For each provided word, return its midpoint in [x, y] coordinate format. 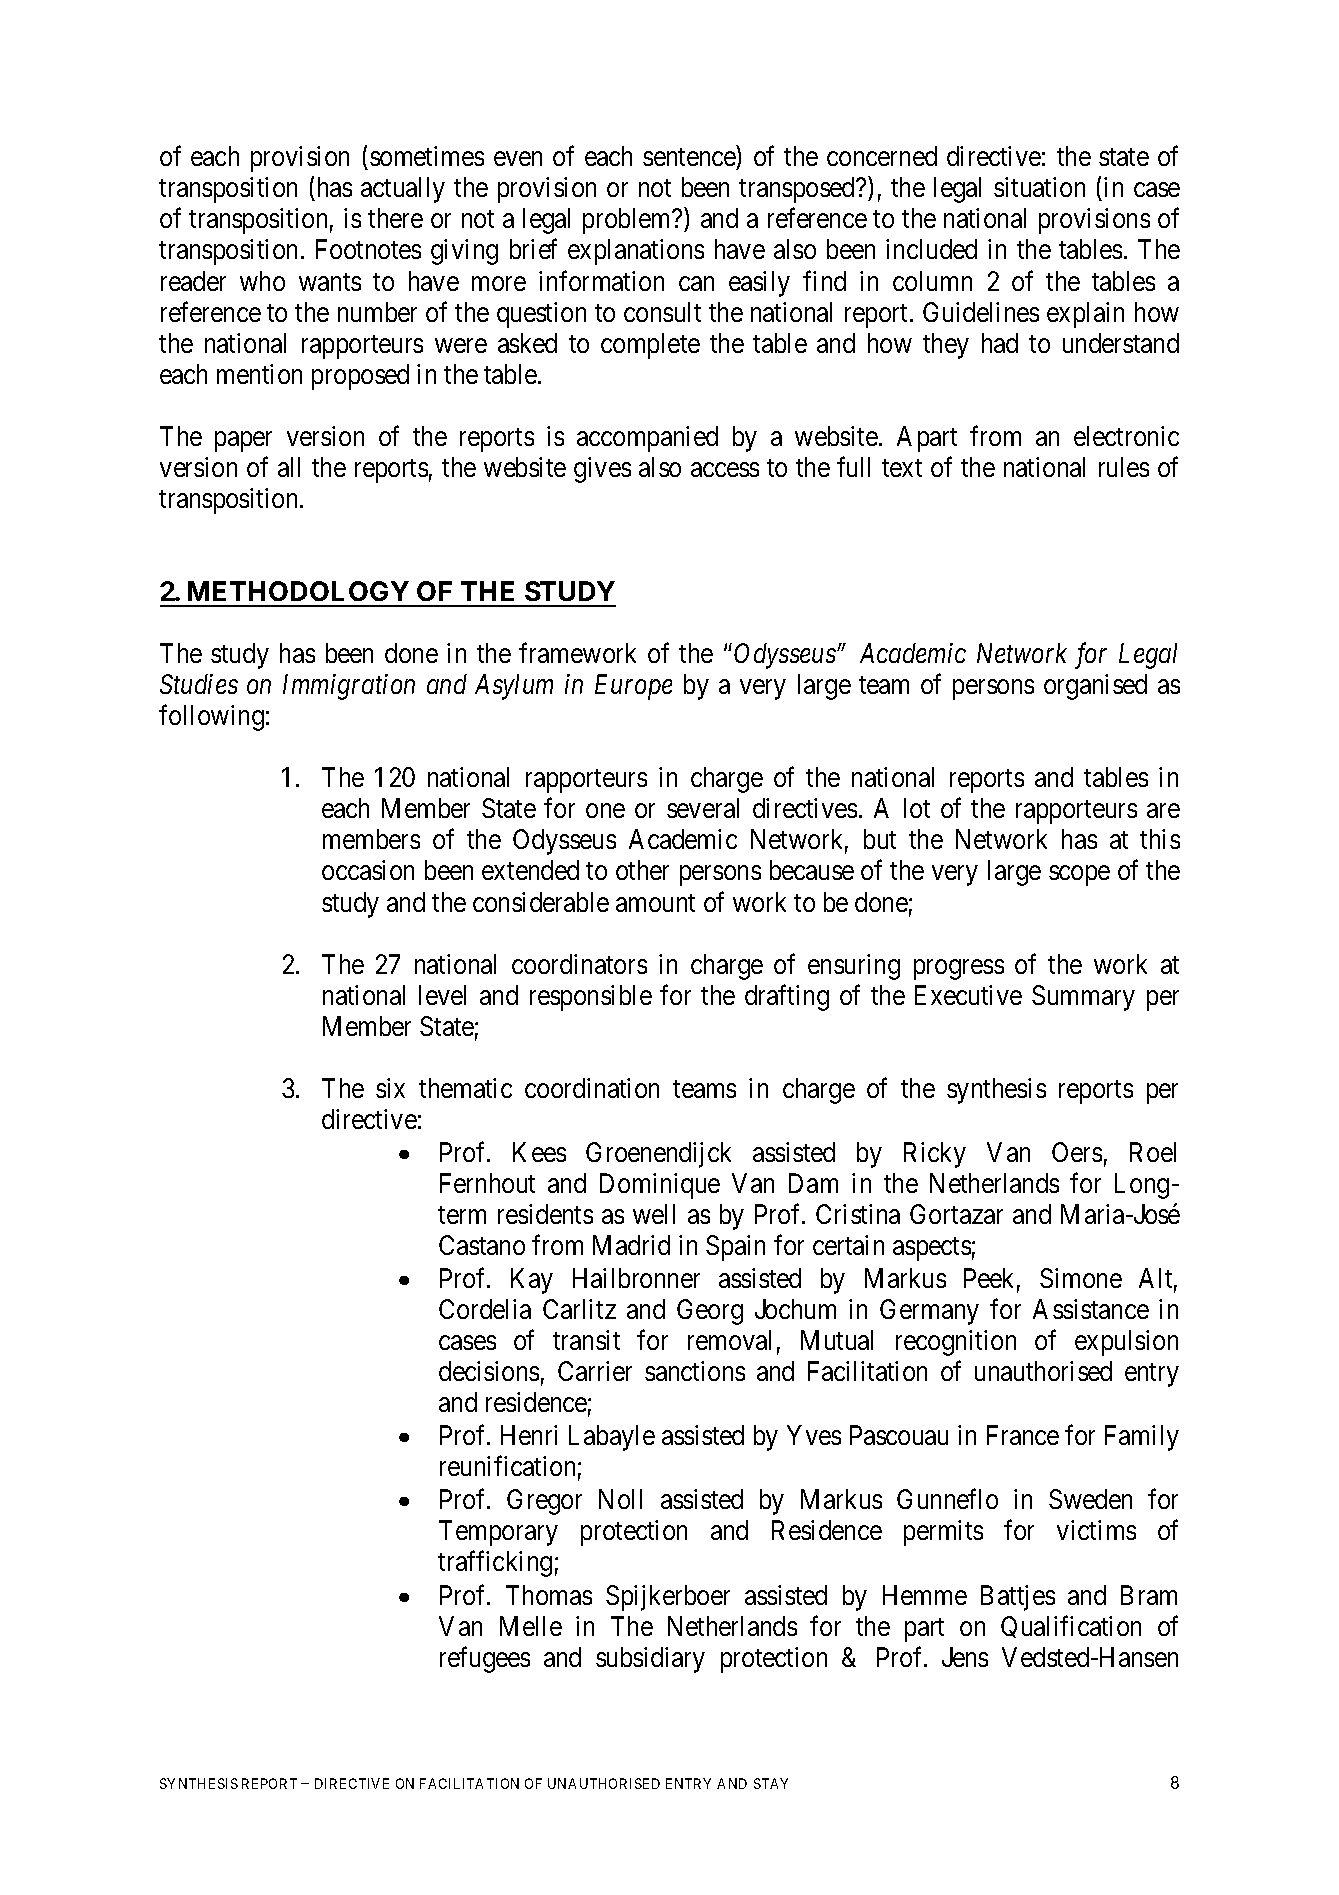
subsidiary [650, 1660]
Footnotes [368, 249]
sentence [690, 159]
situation [1039, 187]
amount [655, 903]
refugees [485, 1659]
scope [1079, 876]
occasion [368, 870]
